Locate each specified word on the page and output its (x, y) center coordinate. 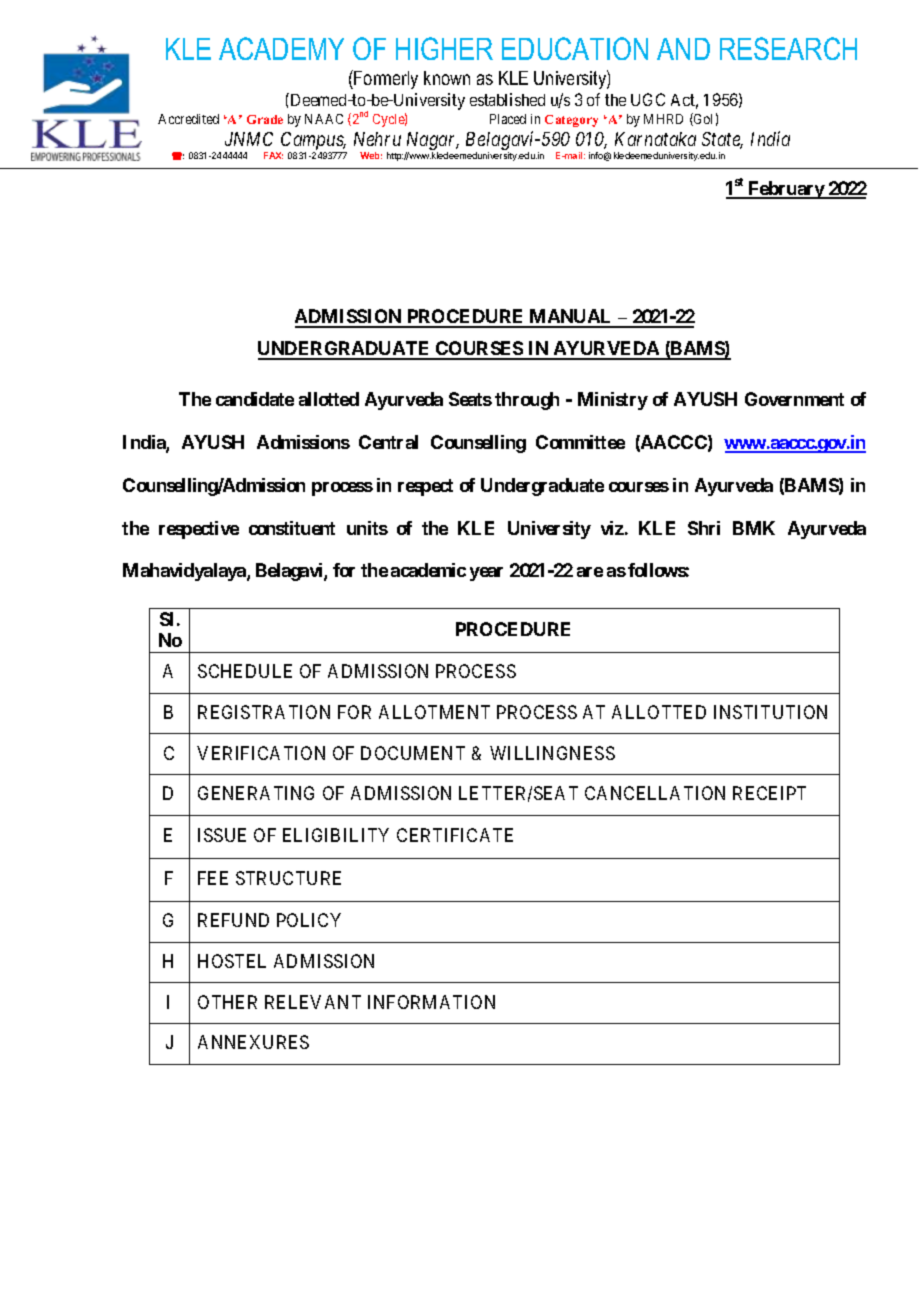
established (507, 99)
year (486, 574)
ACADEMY (281, 48)
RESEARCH (788, 48)
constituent (292, 528)
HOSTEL (232, 961)
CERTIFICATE (455, 835)
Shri (704, 528)
